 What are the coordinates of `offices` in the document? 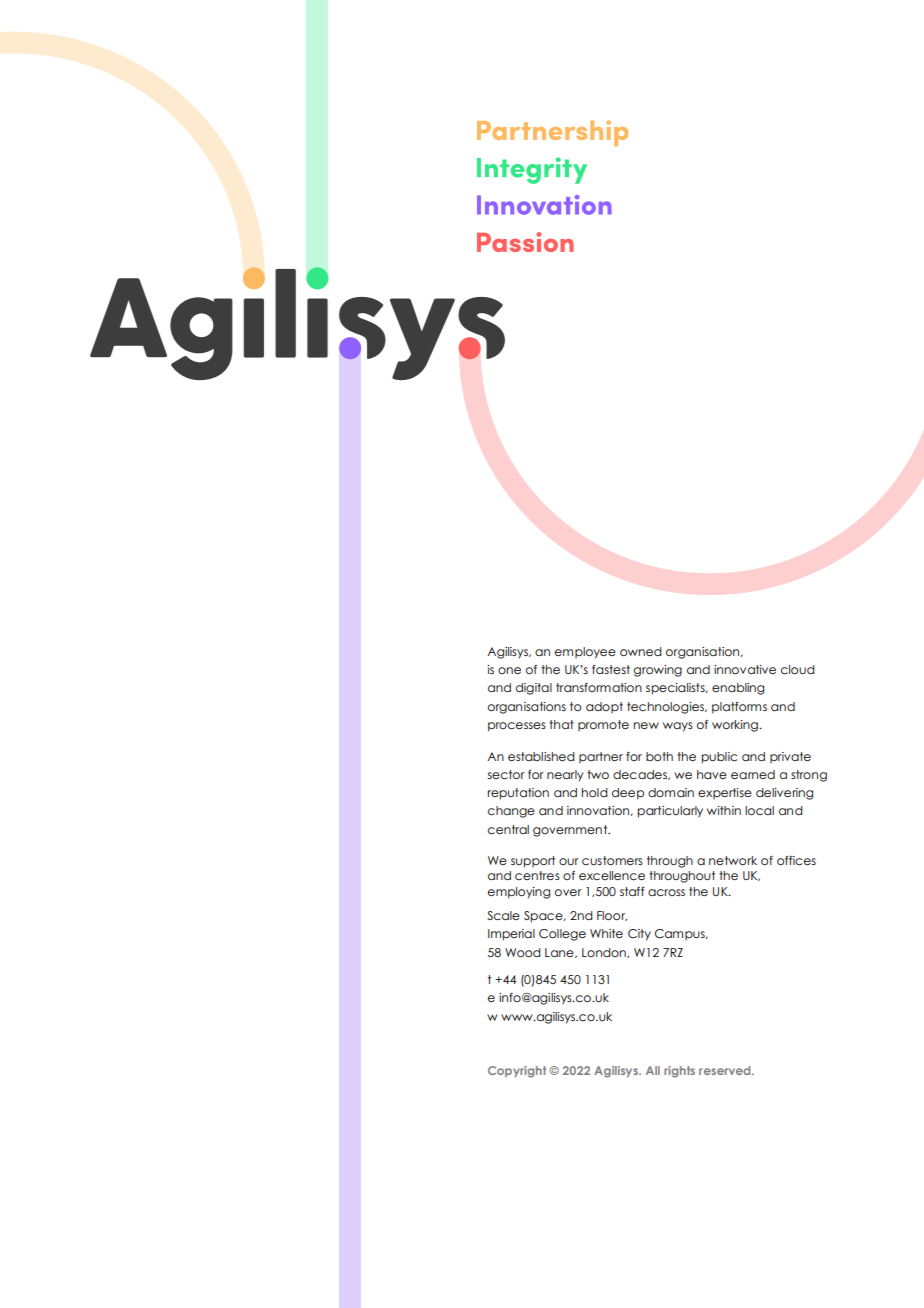 It's located at (796, 860).
